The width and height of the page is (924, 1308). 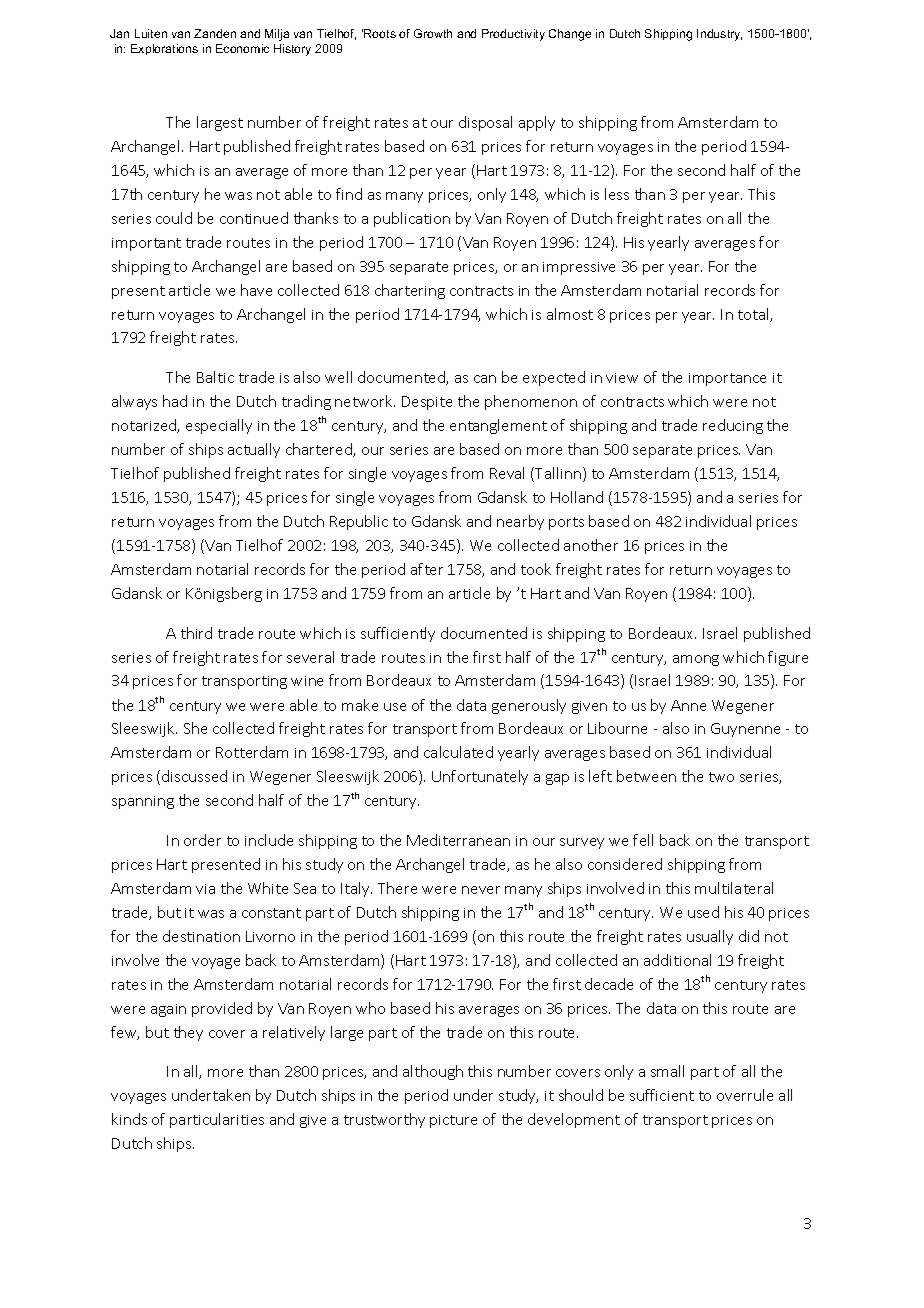 I want to click on Growth, so click(x=433, y=33).
